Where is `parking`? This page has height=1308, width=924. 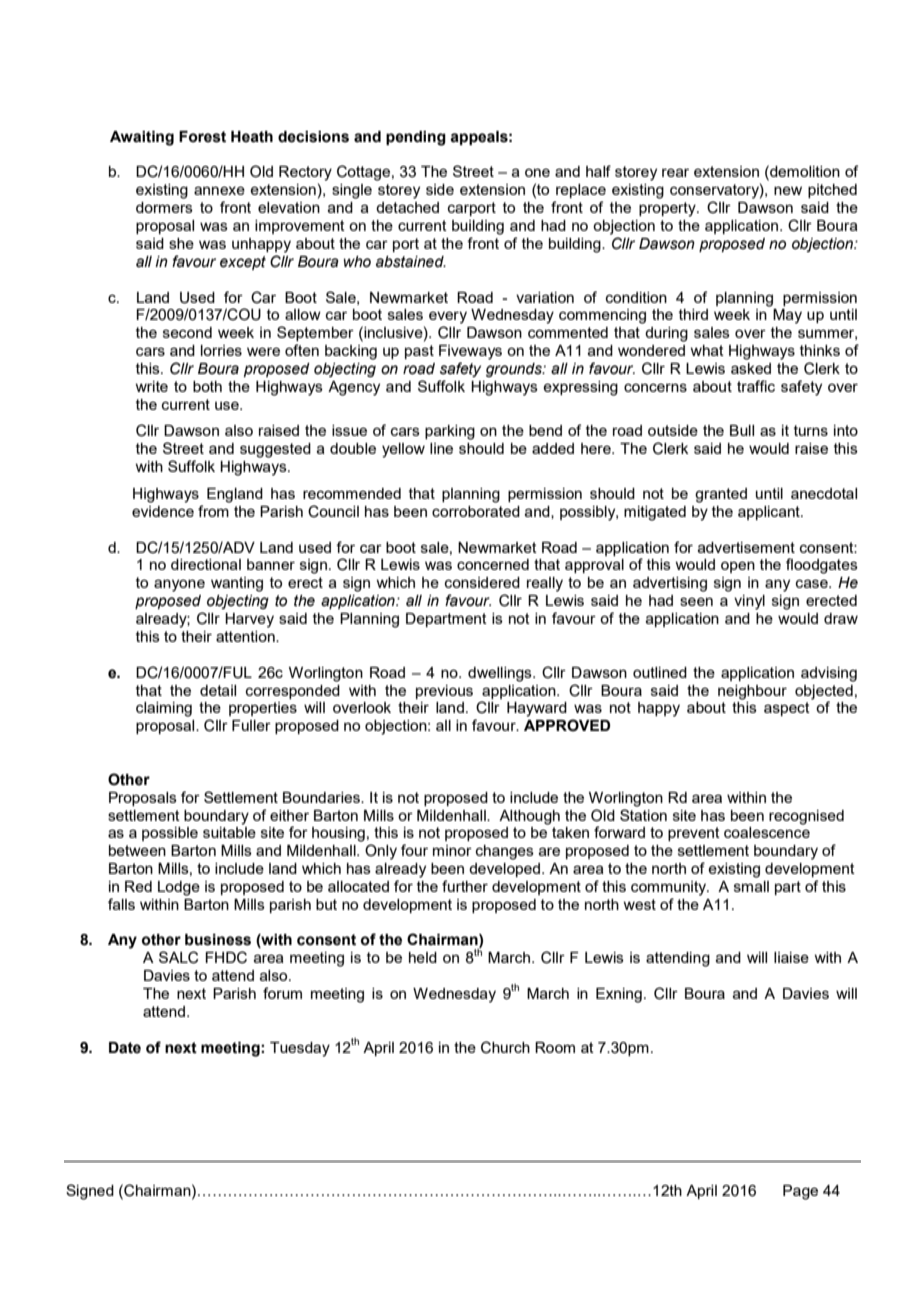
parking is located at coordinates (450, 432).
